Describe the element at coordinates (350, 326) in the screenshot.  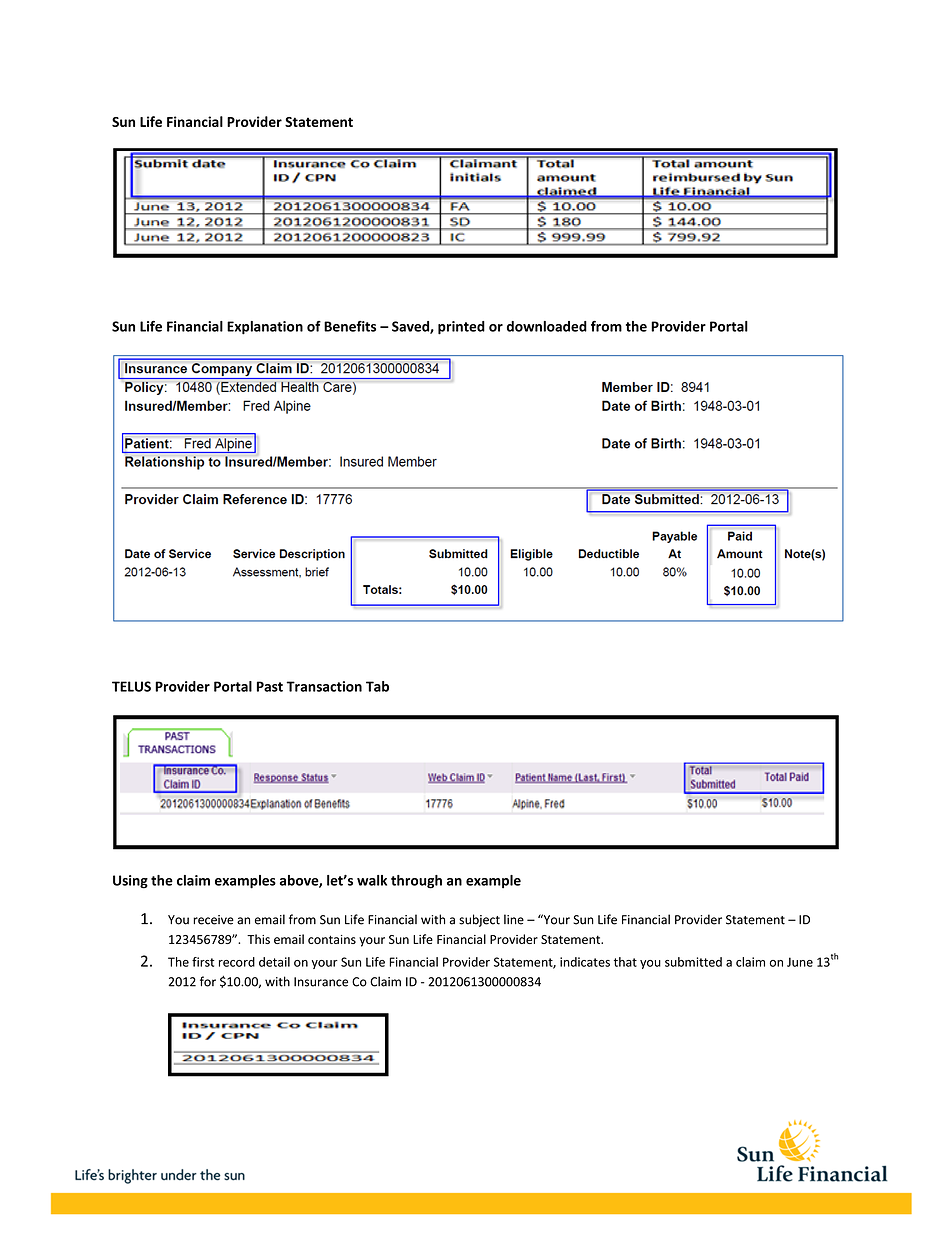
I see `Benefits` at that location.
